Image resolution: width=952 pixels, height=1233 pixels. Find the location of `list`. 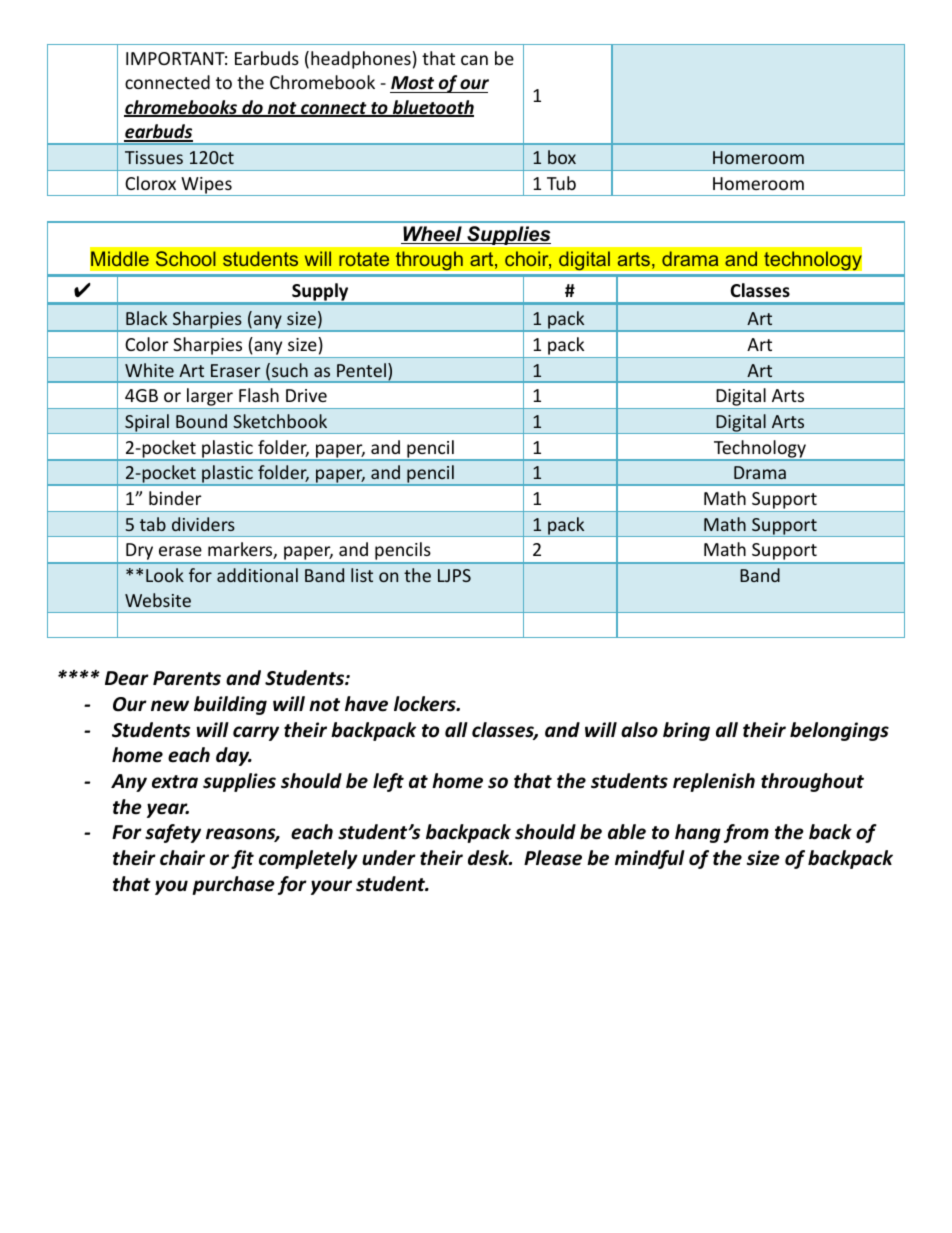

list is located at coordinates (362, 575).
